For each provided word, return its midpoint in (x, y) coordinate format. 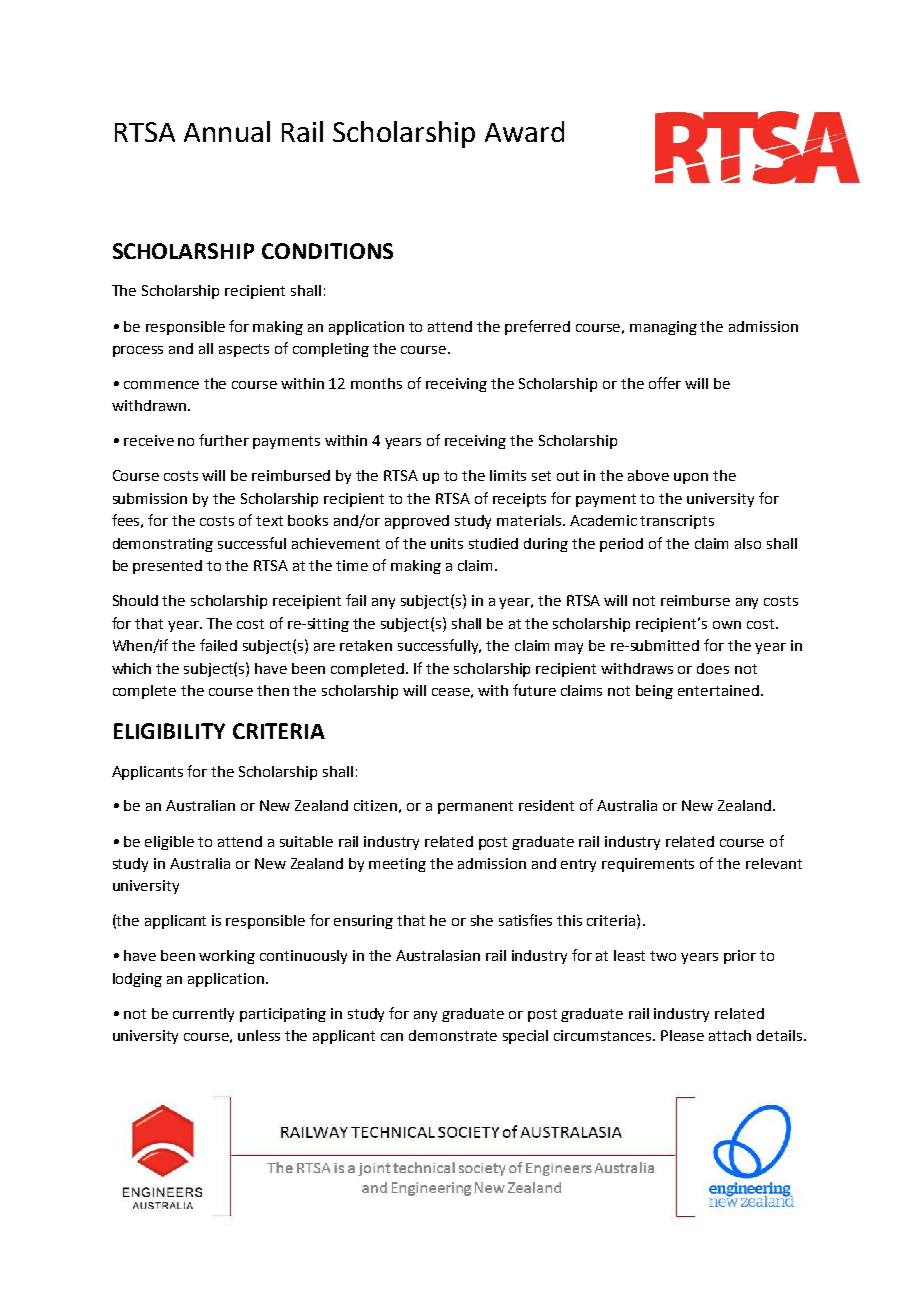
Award (524, 131)
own (727, 625)
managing (663, 328)
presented (167, 567)
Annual (227, 131)
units (447, 543)
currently (203, 1015)
